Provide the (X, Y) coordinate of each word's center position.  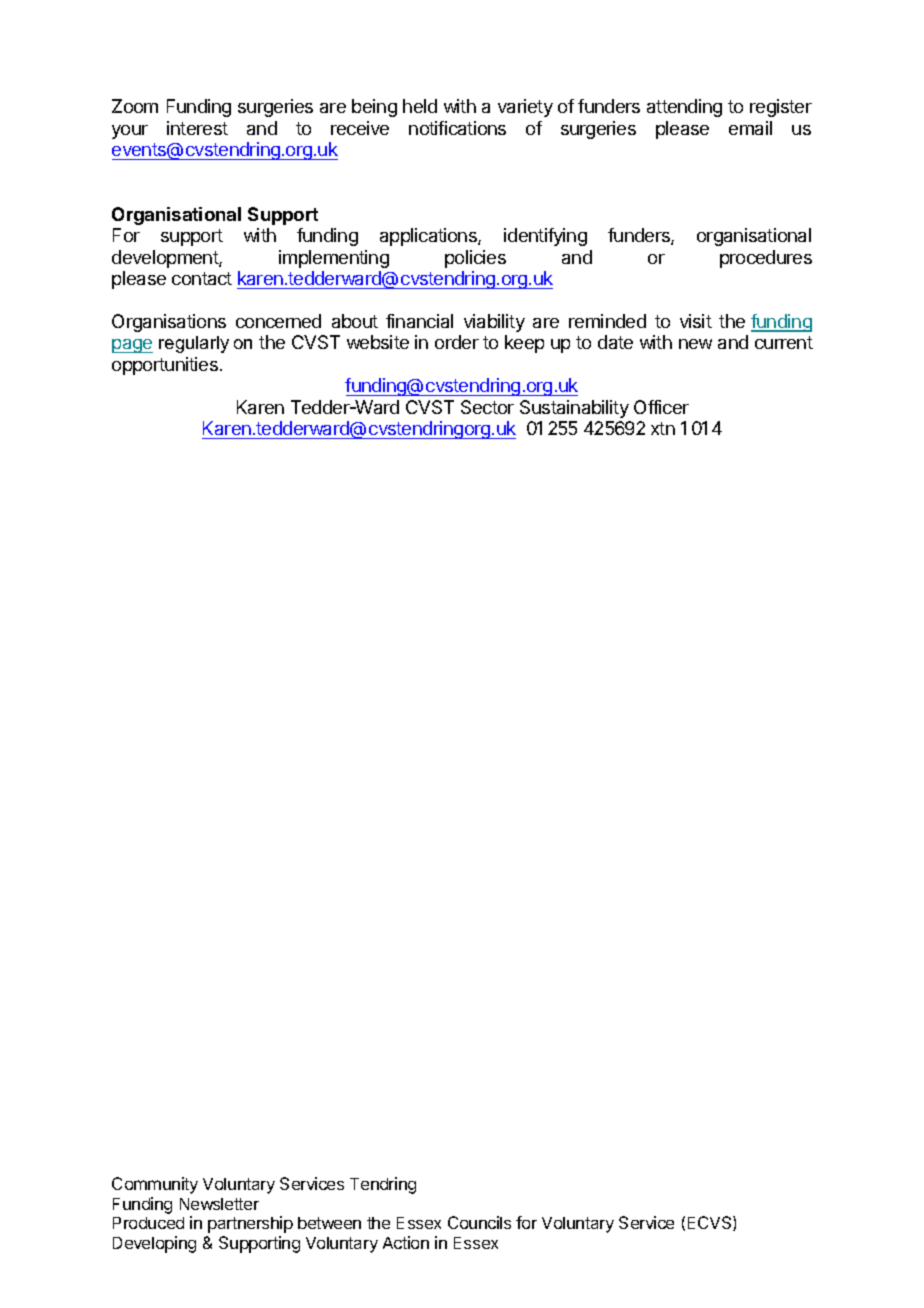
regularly (194, 344)
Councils (479, 1222)
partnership (250, 1224)
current (784, 342)
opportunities (165, 366)
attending (684, 108)
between (329, 1223)
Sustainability (574, 409)
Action (406, 1242)
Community (155, 1185)
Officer (661, 407)
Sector (487, 407)
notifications (457, 128)
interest (197, 128)
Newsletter (219, 1204)
